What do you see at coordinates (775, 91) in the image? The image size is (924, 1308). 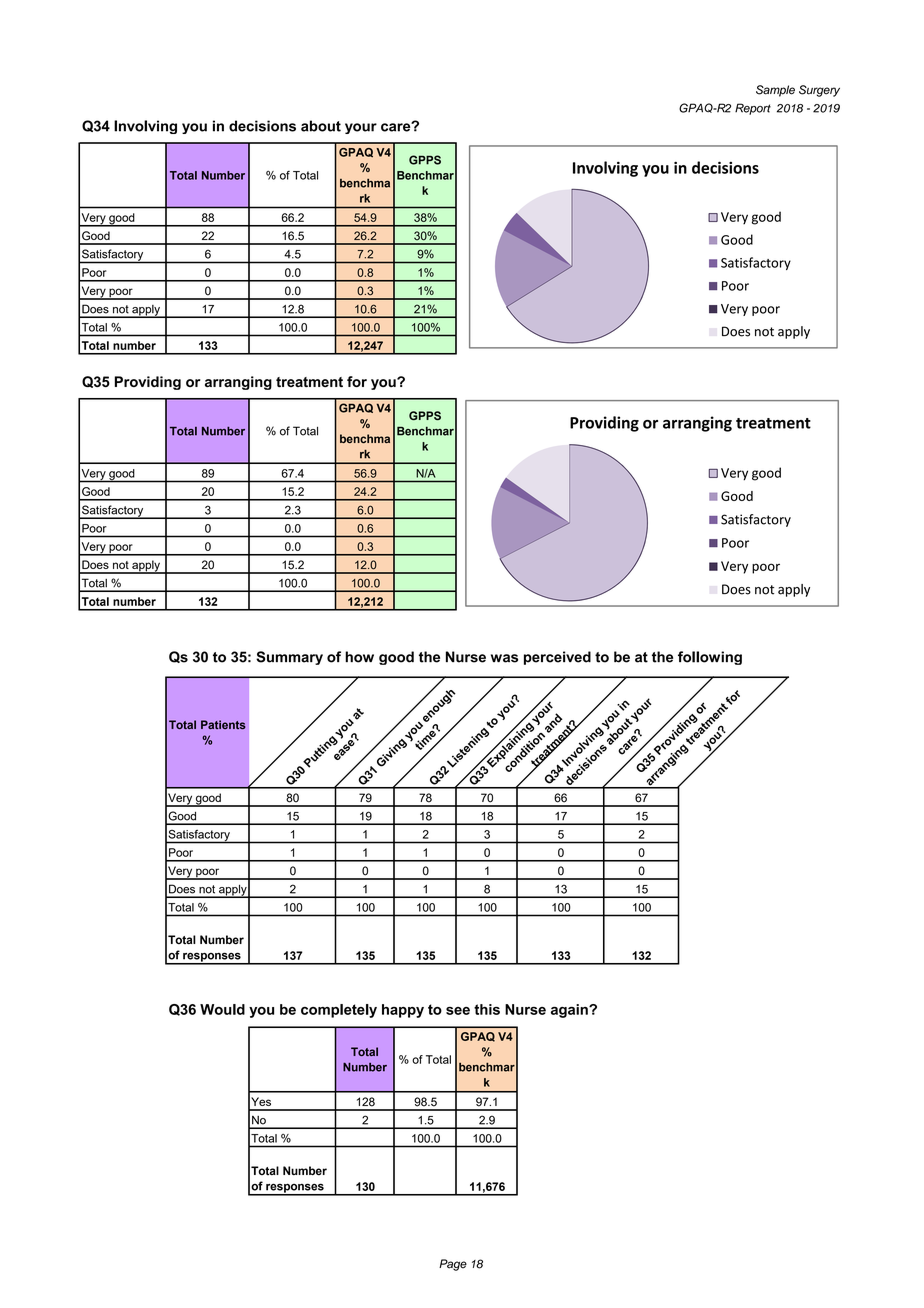 I see `Sample` at bounding box center [775, 91].
